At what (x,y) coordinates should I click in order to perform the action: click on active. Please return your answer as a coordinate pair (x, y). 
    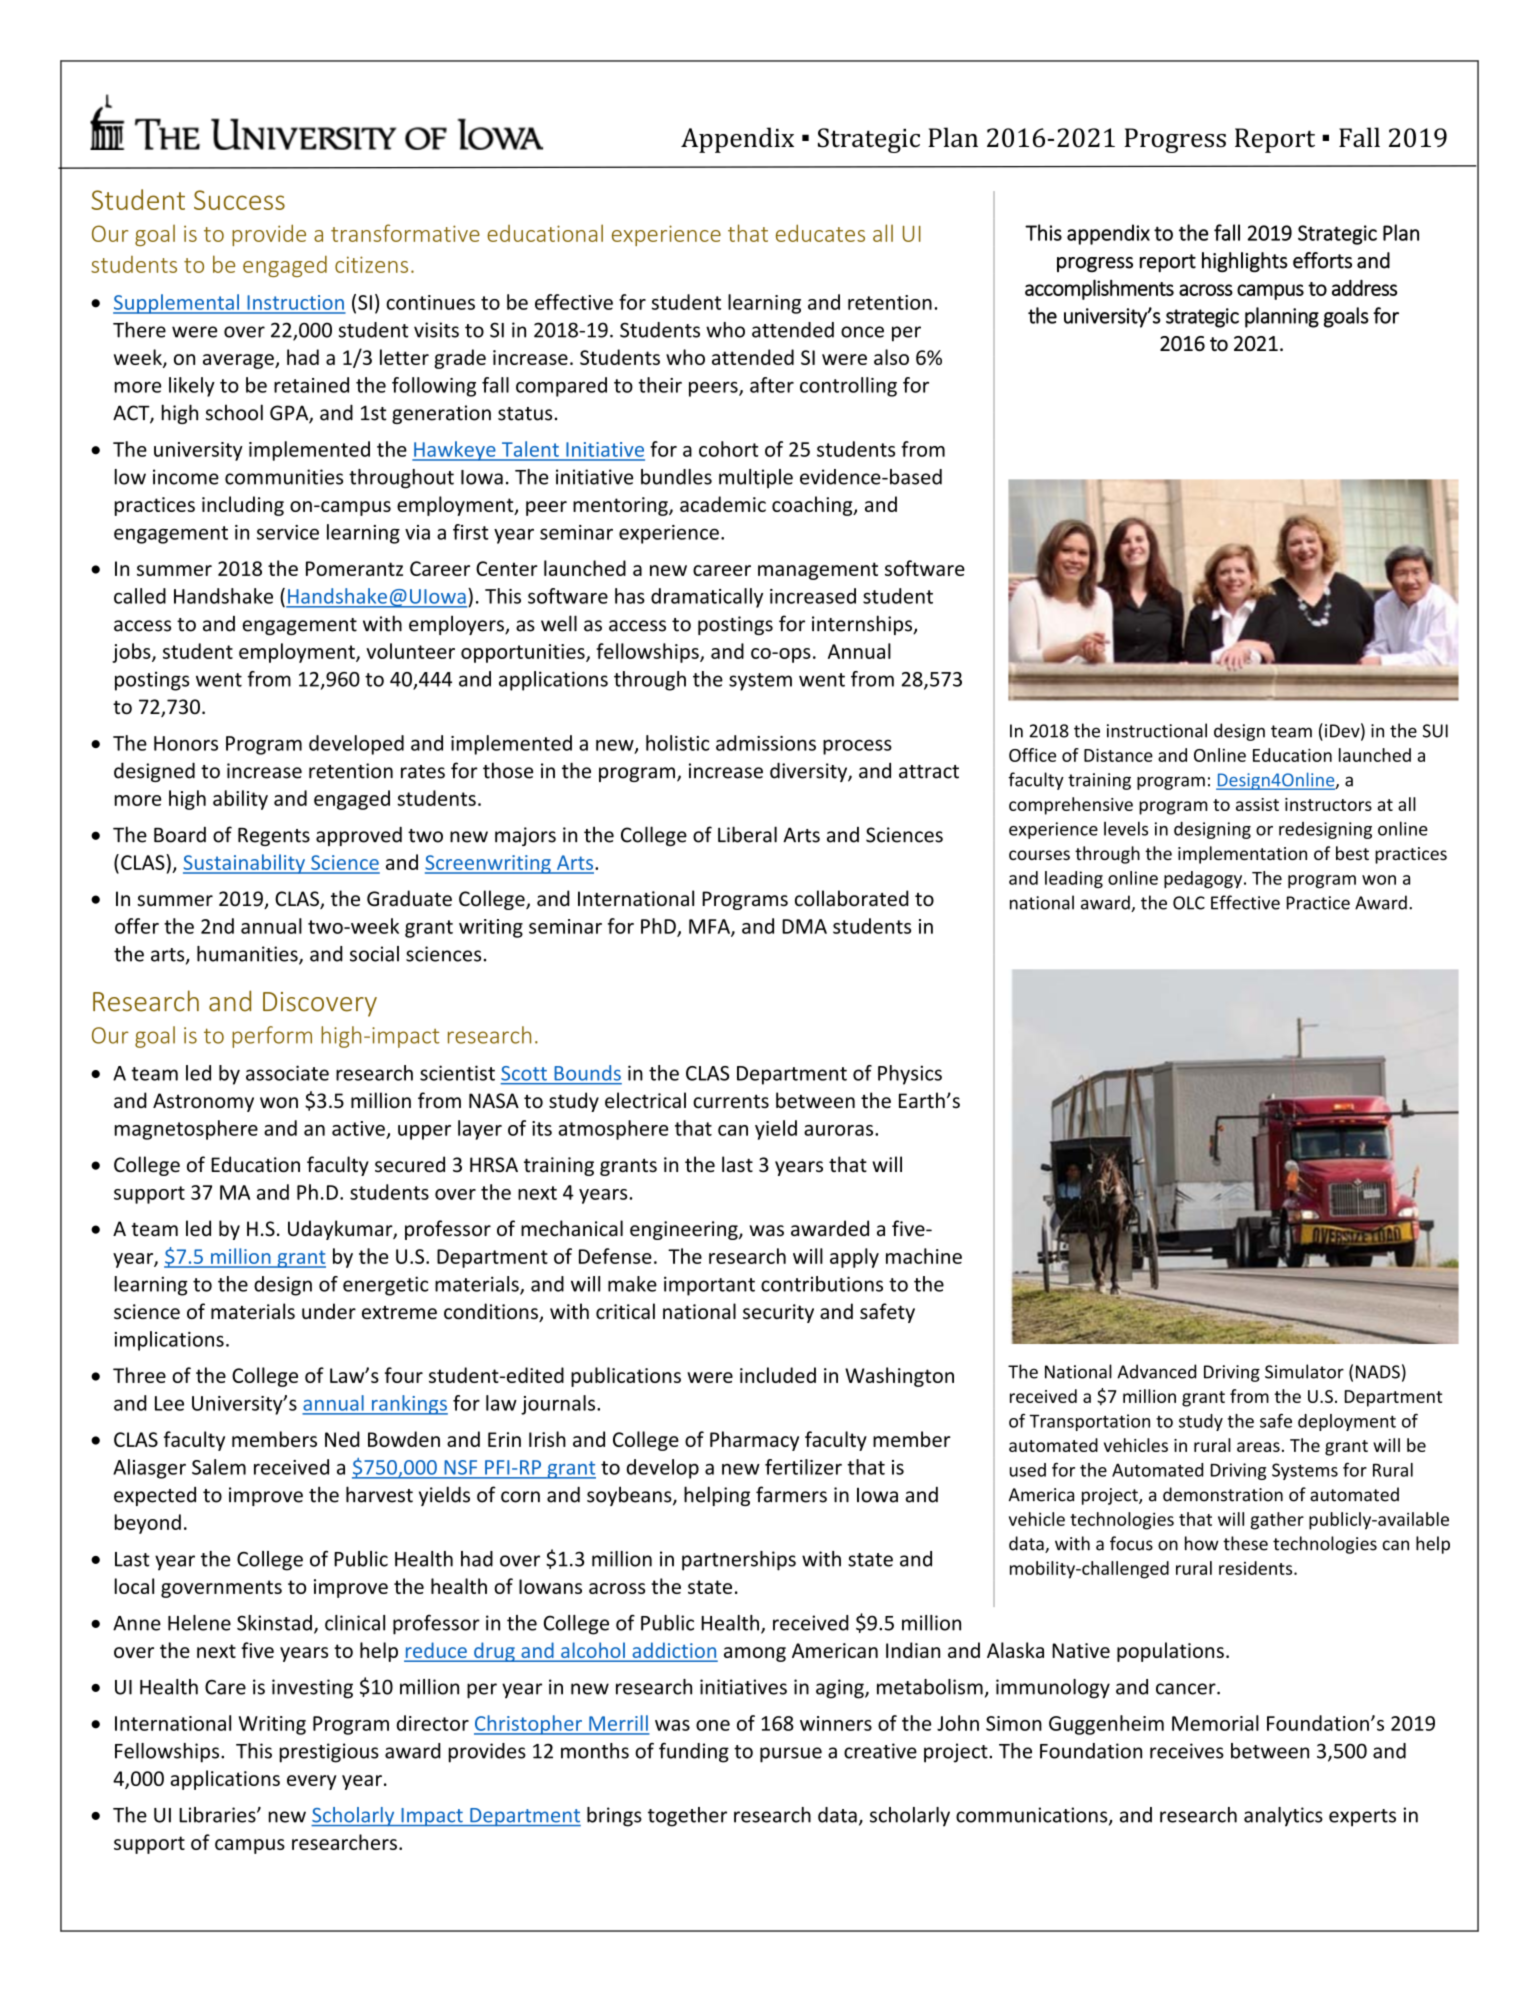
    Looking at the image, I should click on (358, 1128).
